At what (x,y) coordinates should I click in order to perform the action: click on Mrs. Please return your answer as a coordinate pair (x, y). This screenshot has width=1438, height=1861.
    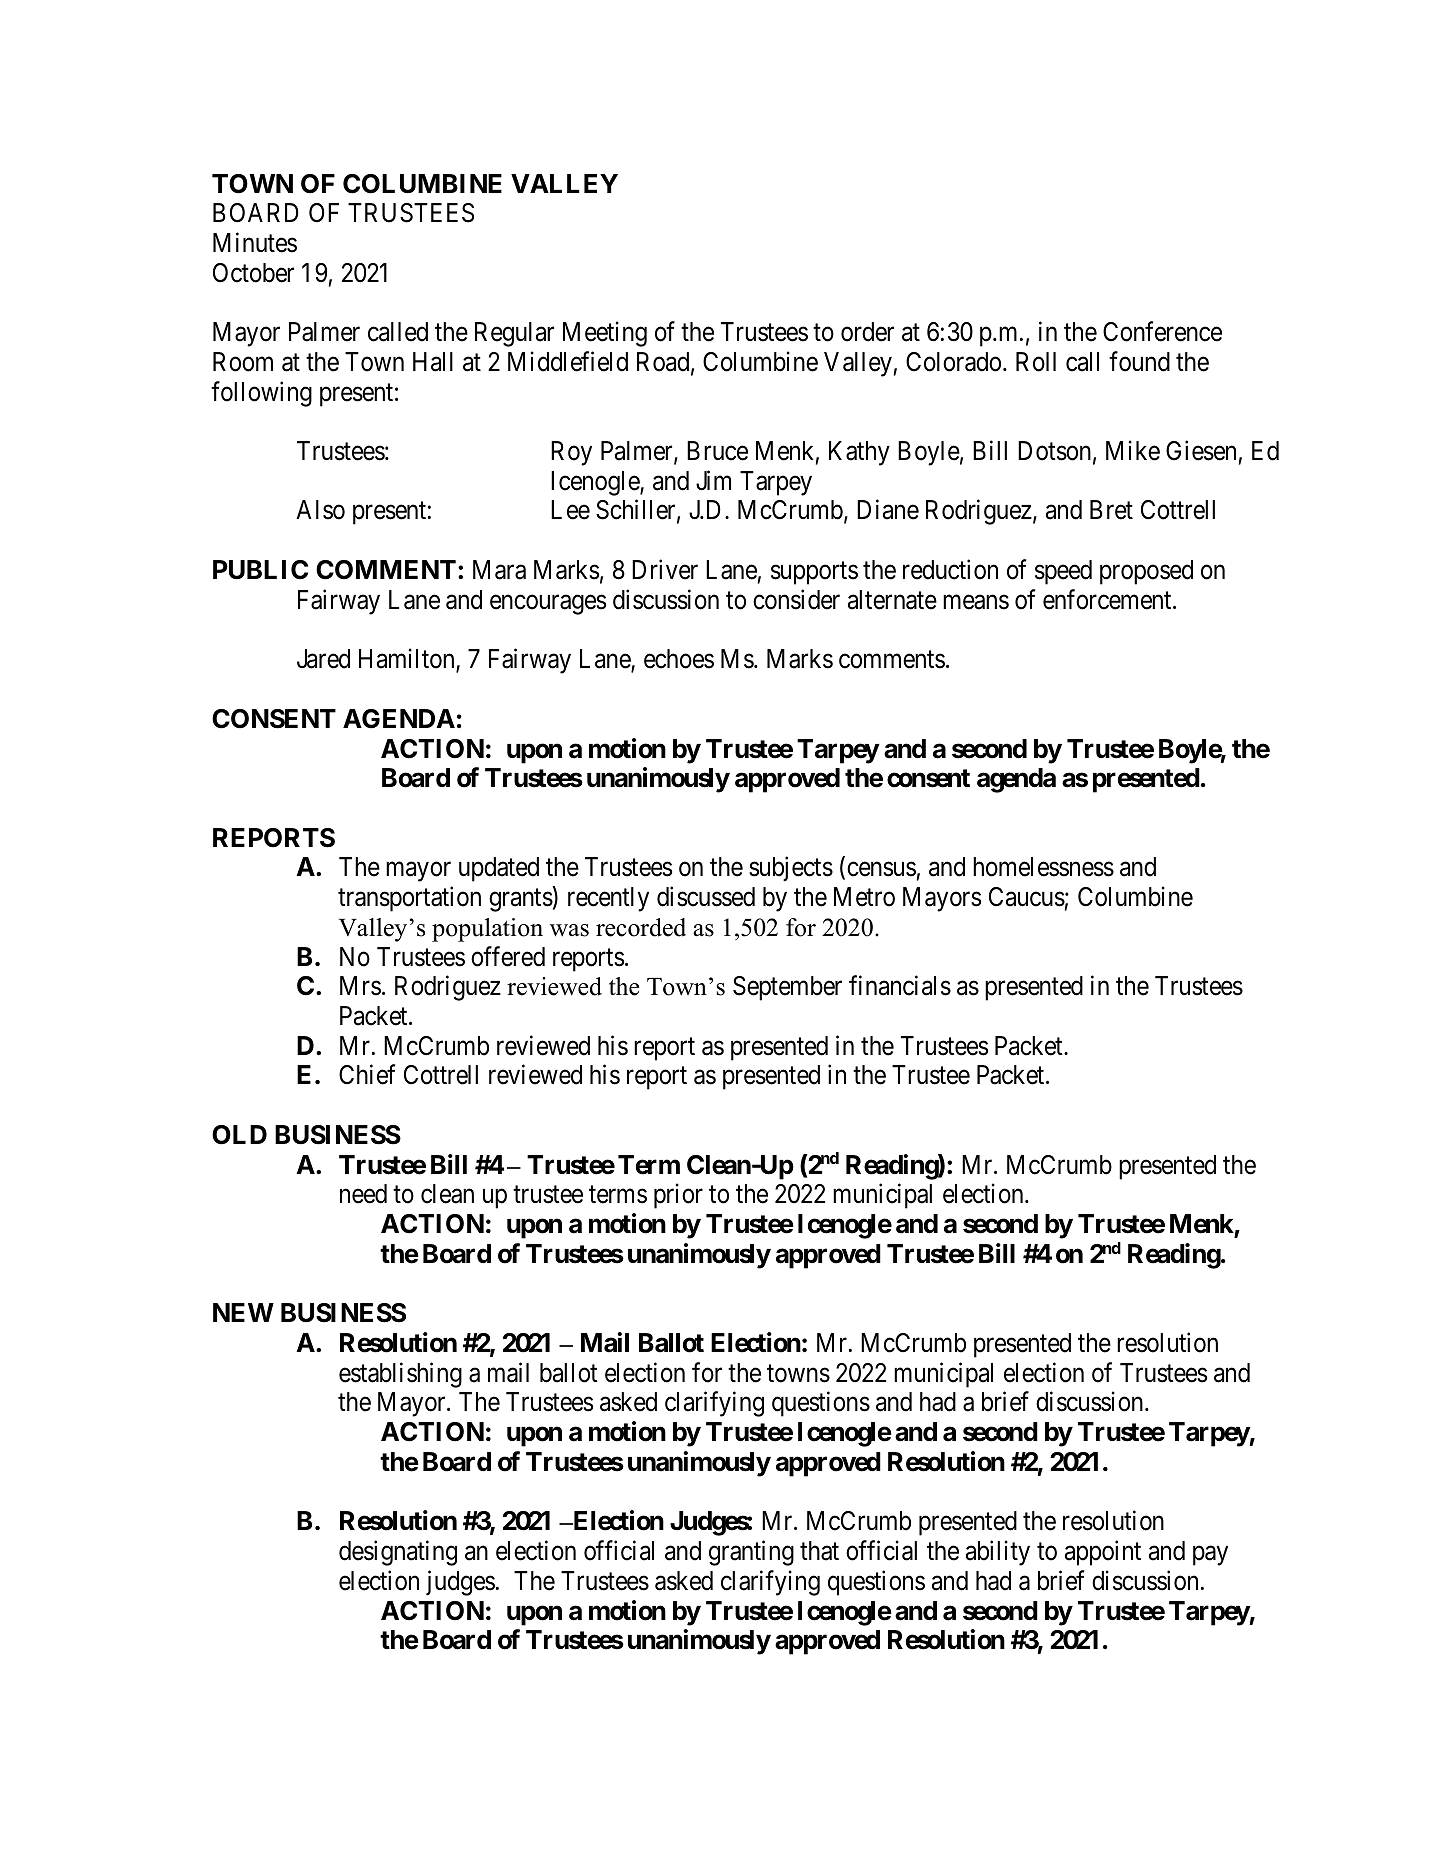
    Looking at the image, I should click on (360, 986).
